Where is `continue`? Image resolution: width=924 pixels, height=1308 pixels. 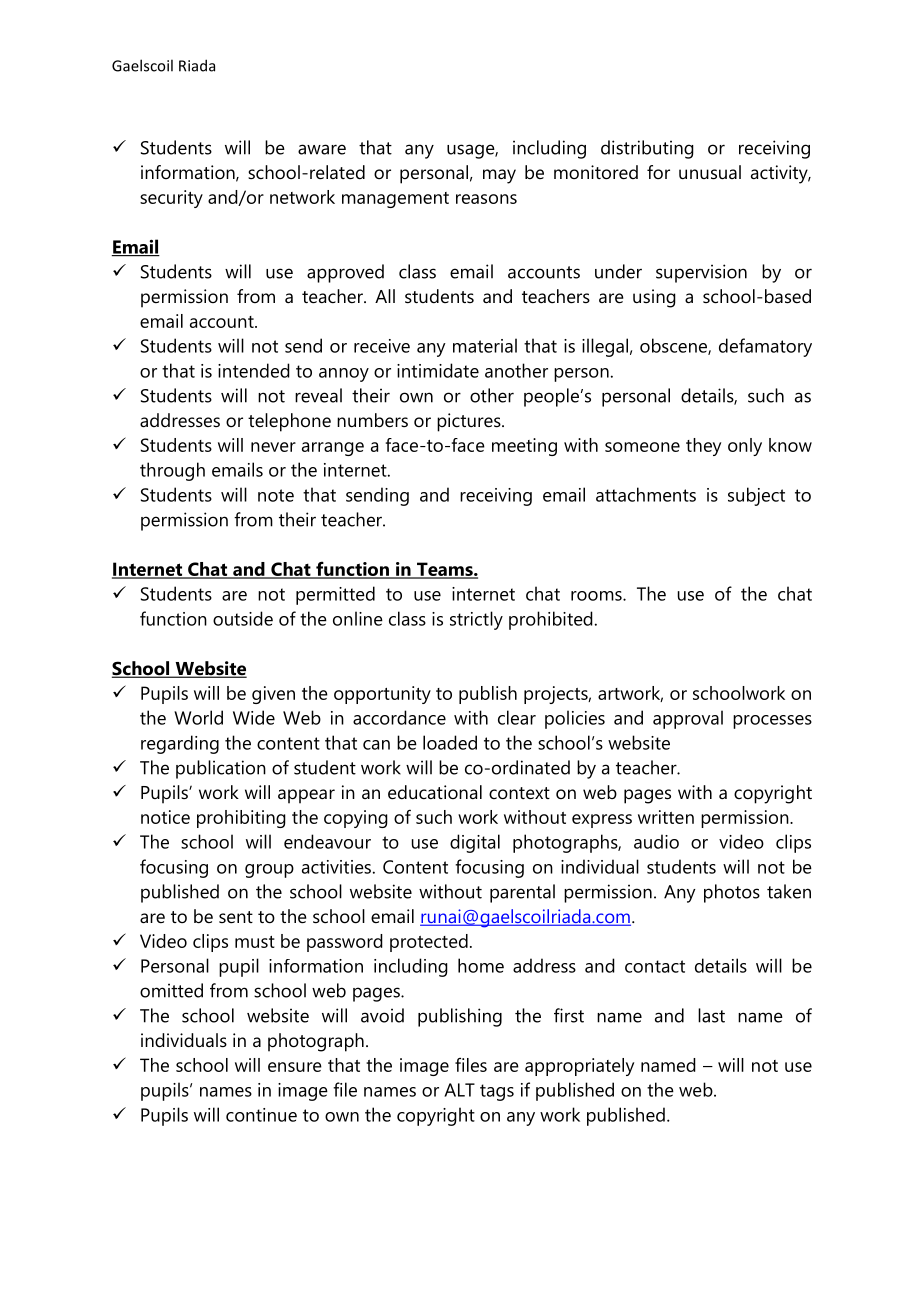 continue is located at coordinates (261, 1115).
